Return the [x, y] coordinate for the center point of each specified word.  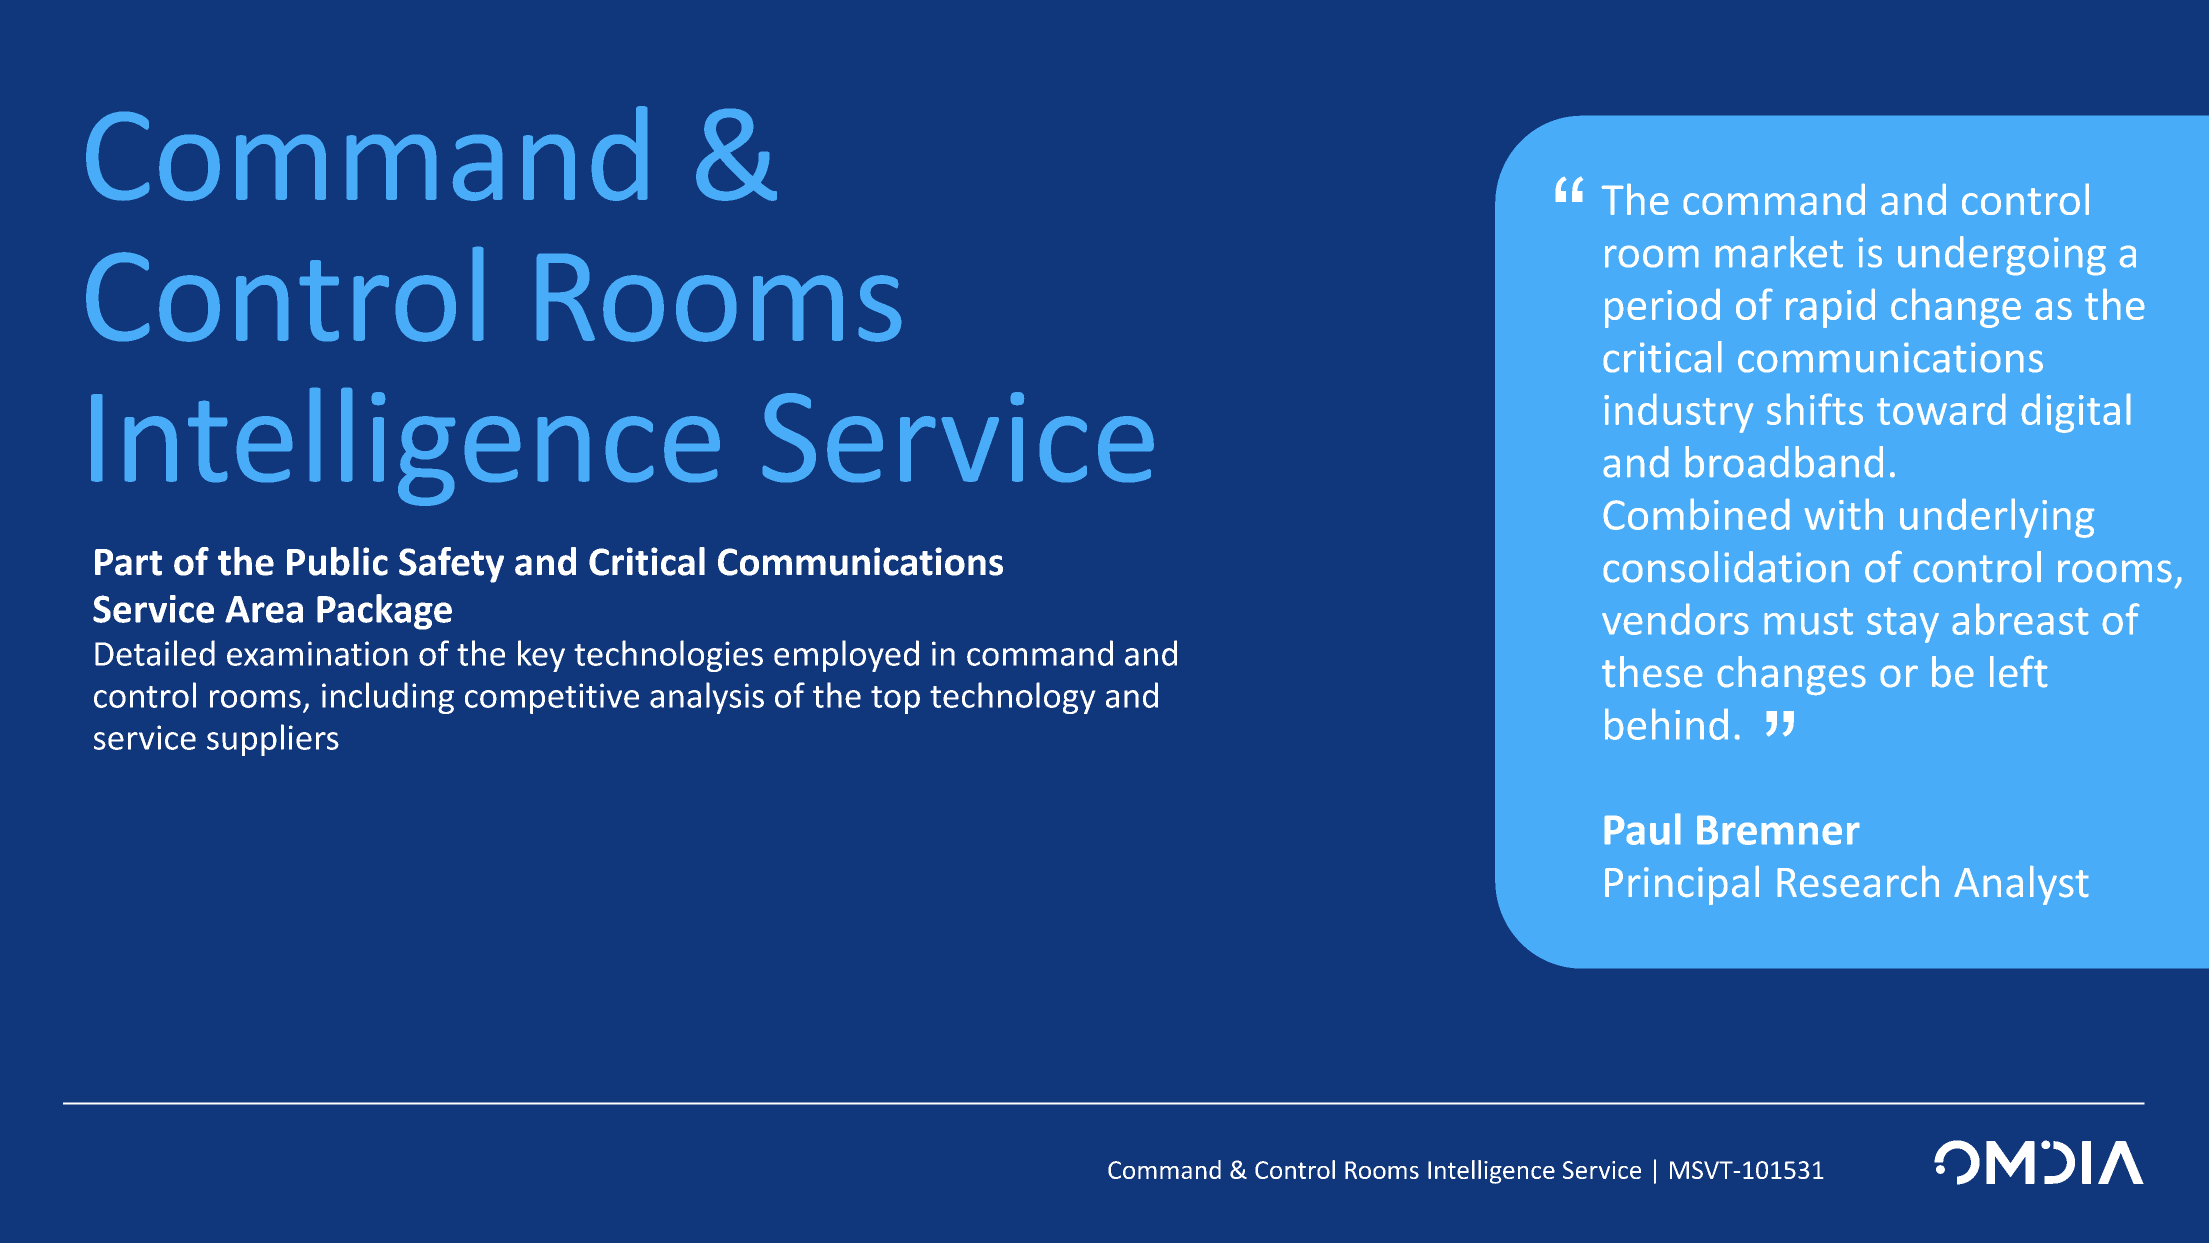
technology [1012, 698]
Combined [1696, 514]
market [1779, 251]
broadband [1784, 461]
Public [337, 561]
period [1662, 308]
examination [317, 653]
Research [1858, 881]
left [2018, 671]
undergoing [2002, 255]
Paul [1642, 829]
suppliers [273, 740]
